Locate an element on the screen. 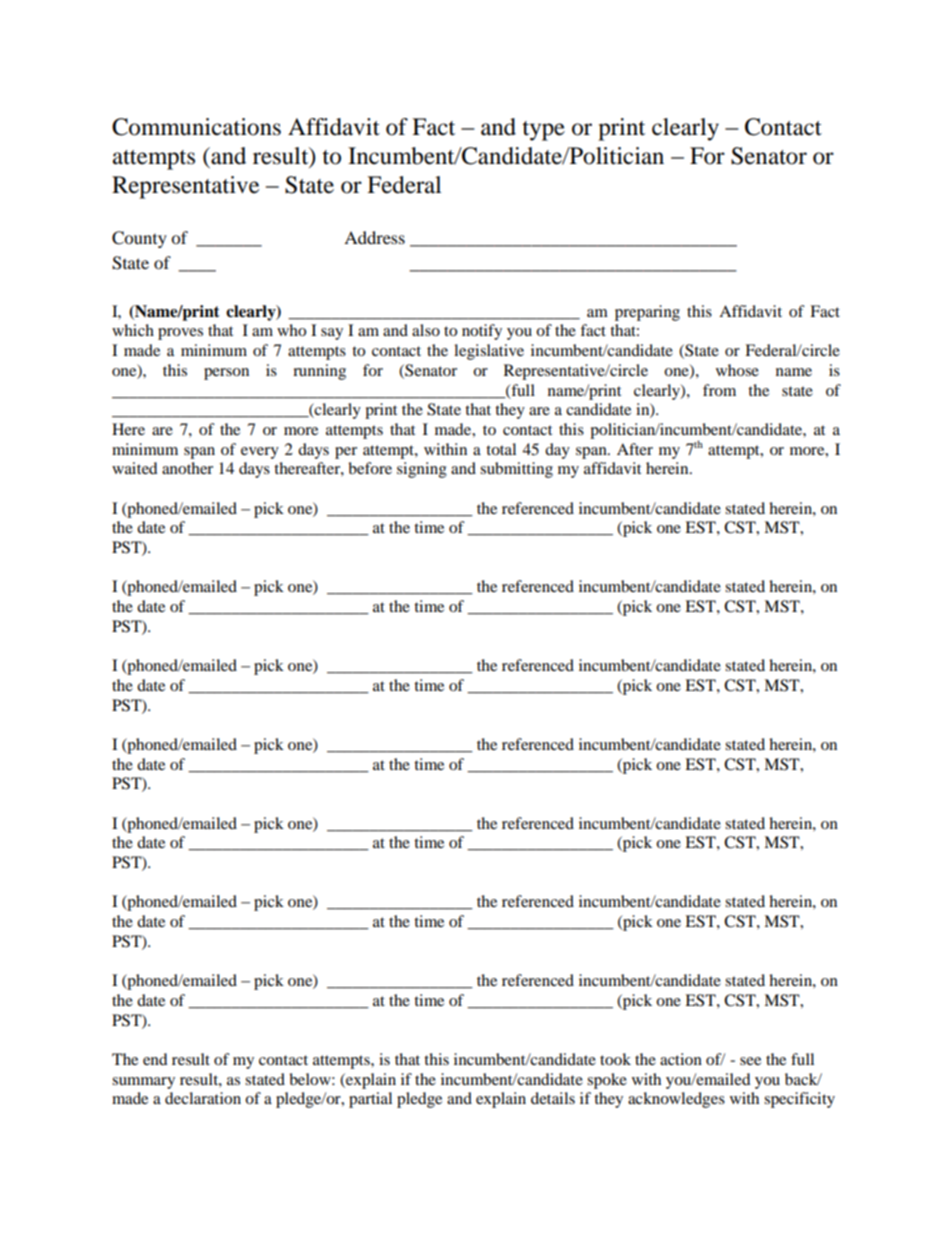  from is located at coordinates (719, 390).
